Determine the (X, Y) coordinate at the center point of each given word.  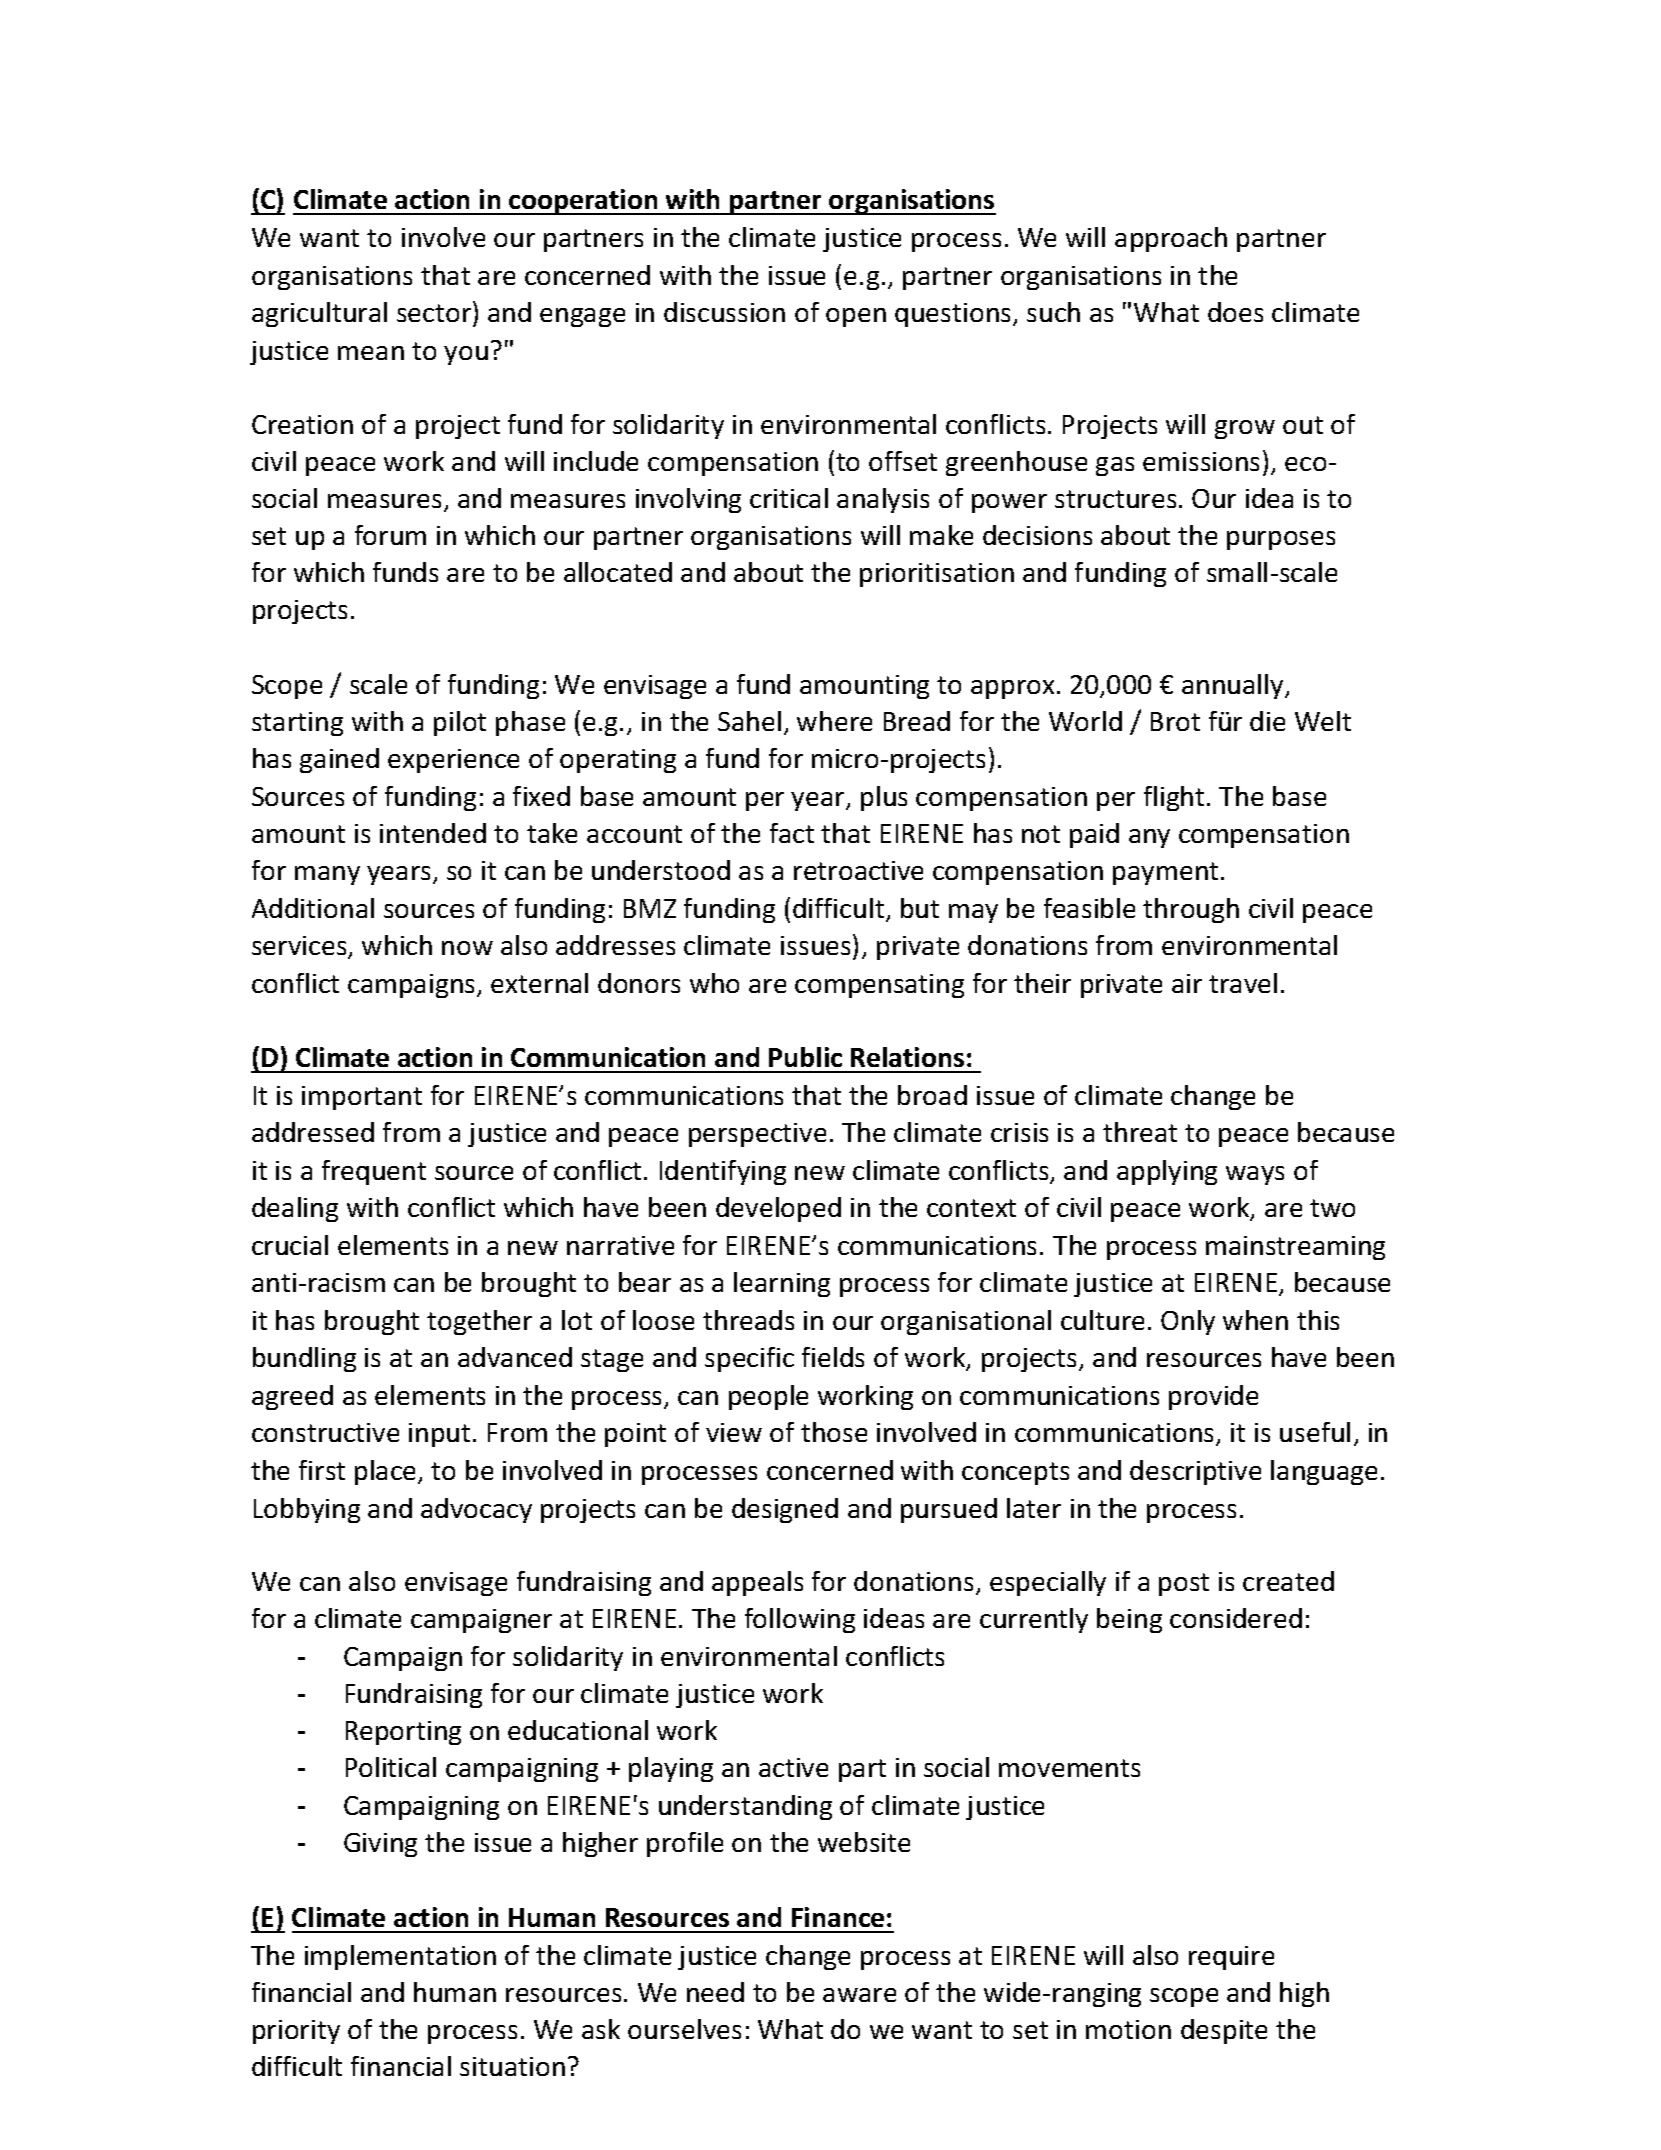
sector (434, 313)
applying (1167, 1172)
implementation (400, 1957)
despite (1224, 2031)
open (856, 317)
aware (859, 1995)
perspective (757, 1135)
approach (1171, 239)
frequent (374, 1172)
